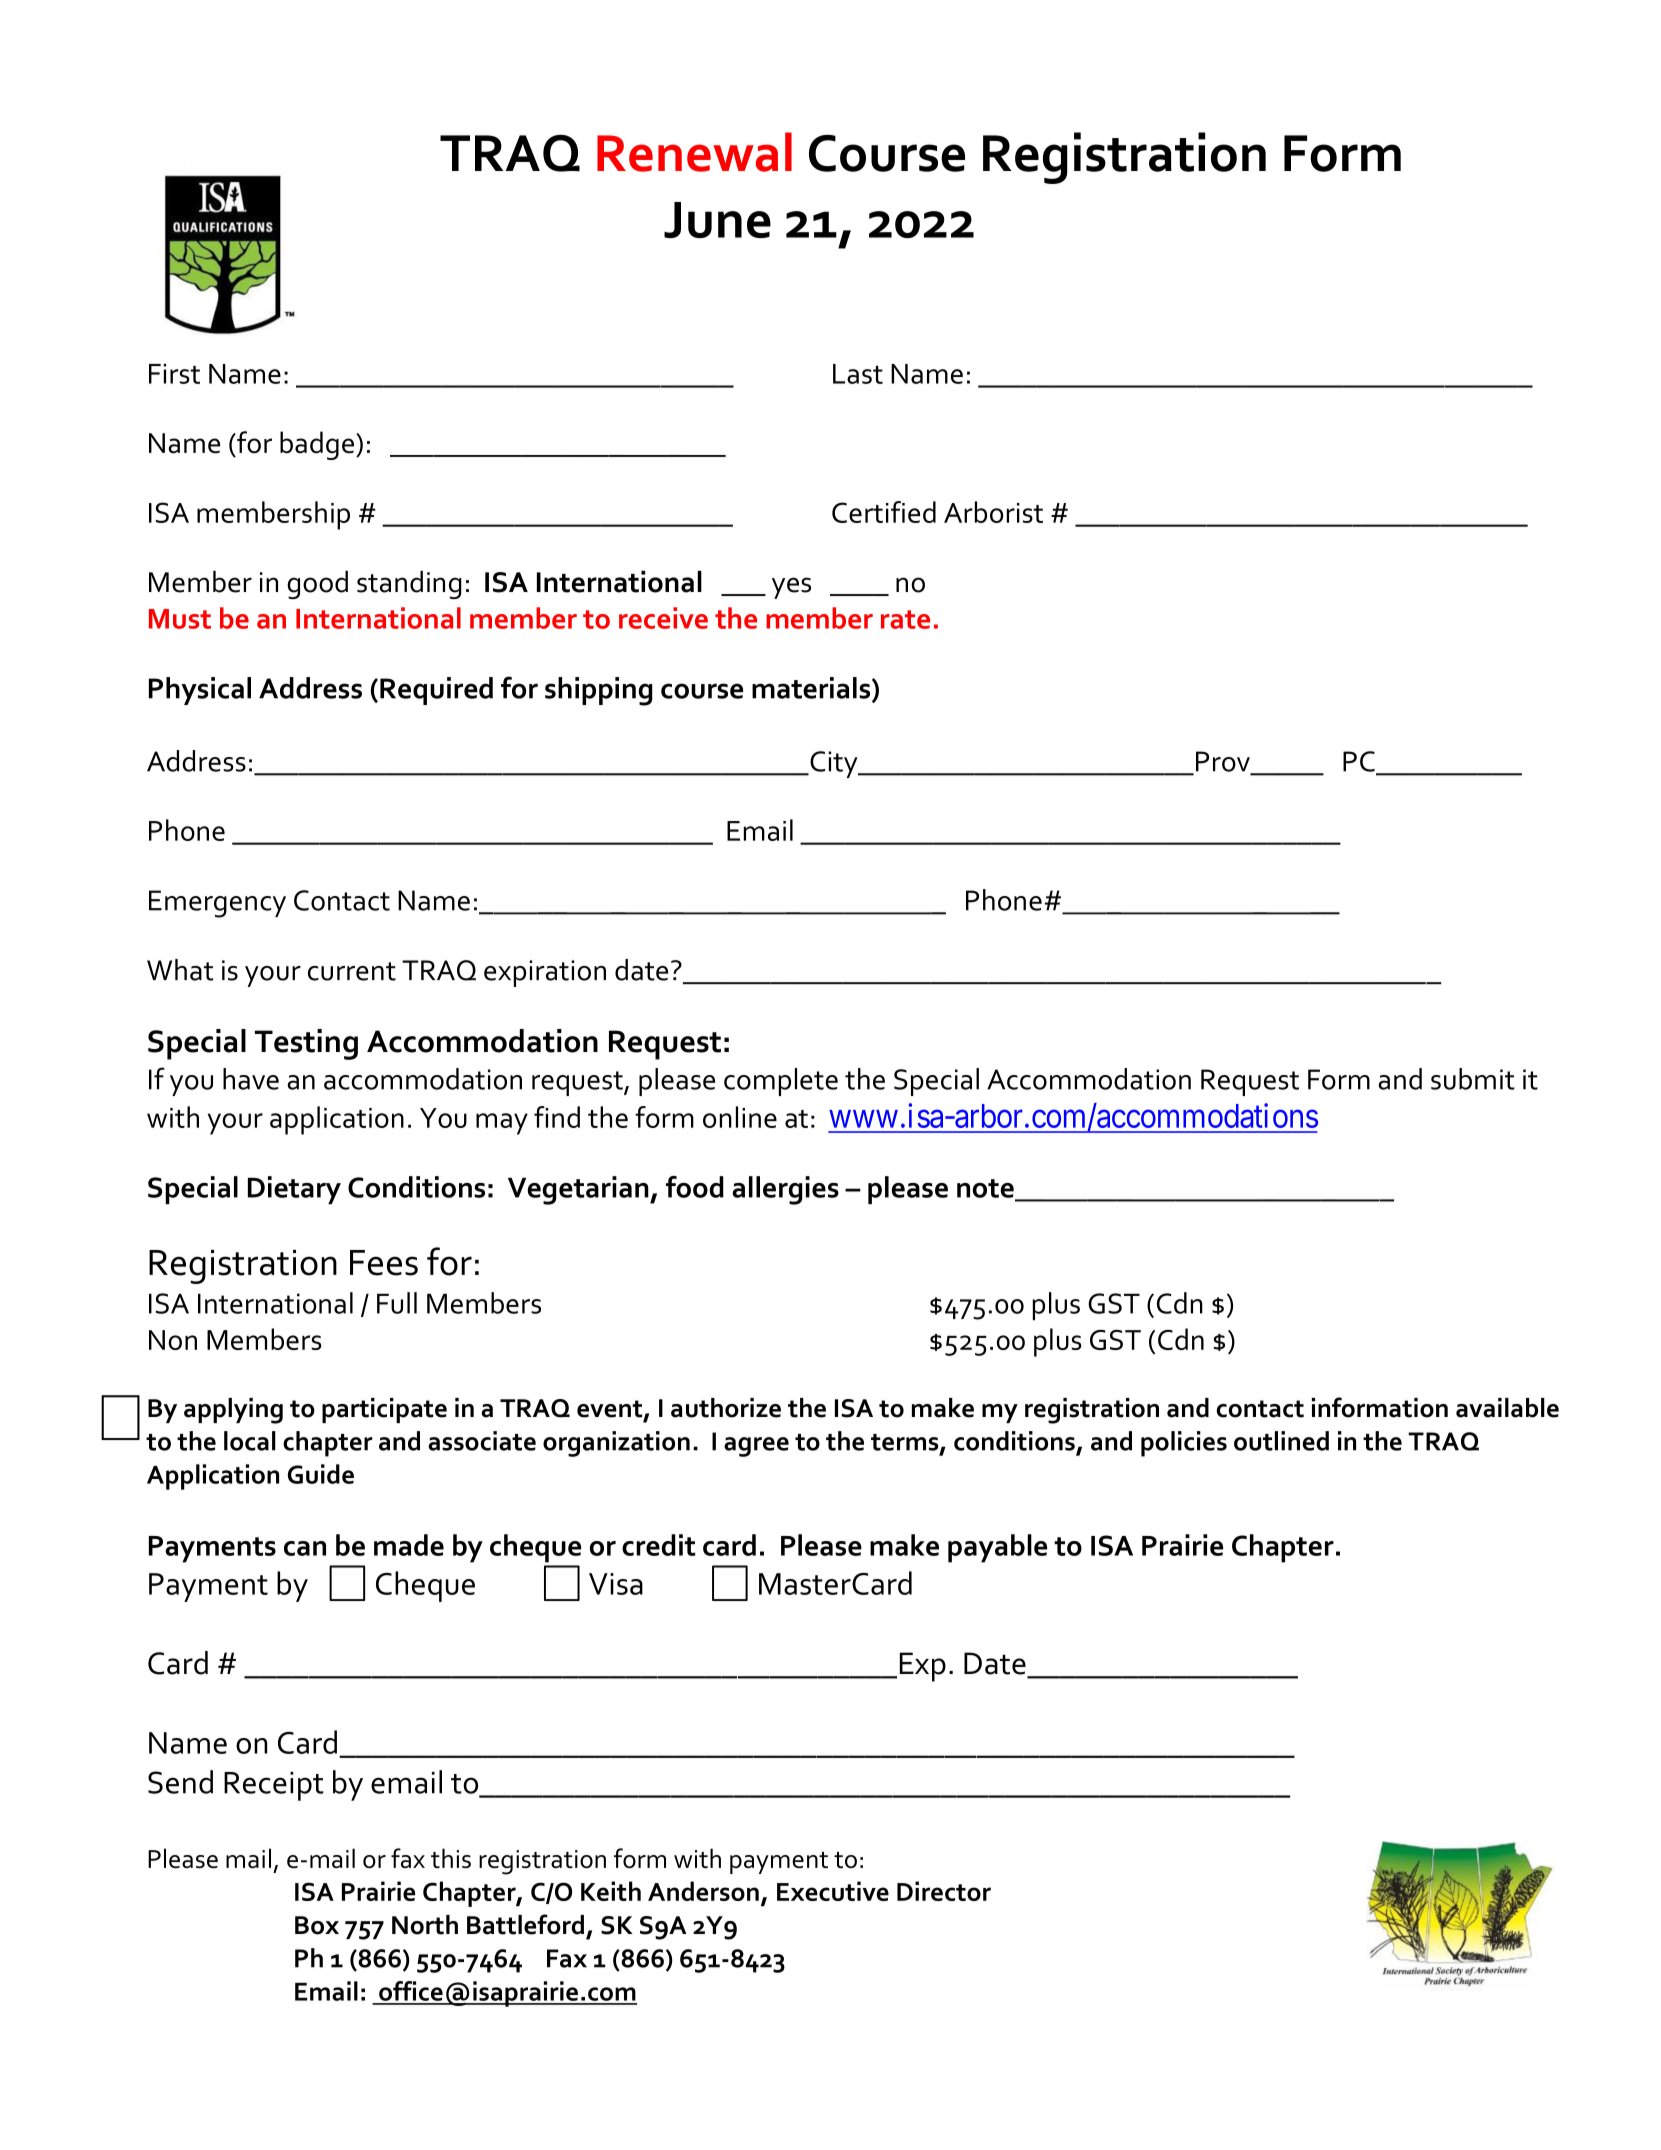 The width and height of the document is (1661, 2150). I want to click on Full, so click(397, 1303).
